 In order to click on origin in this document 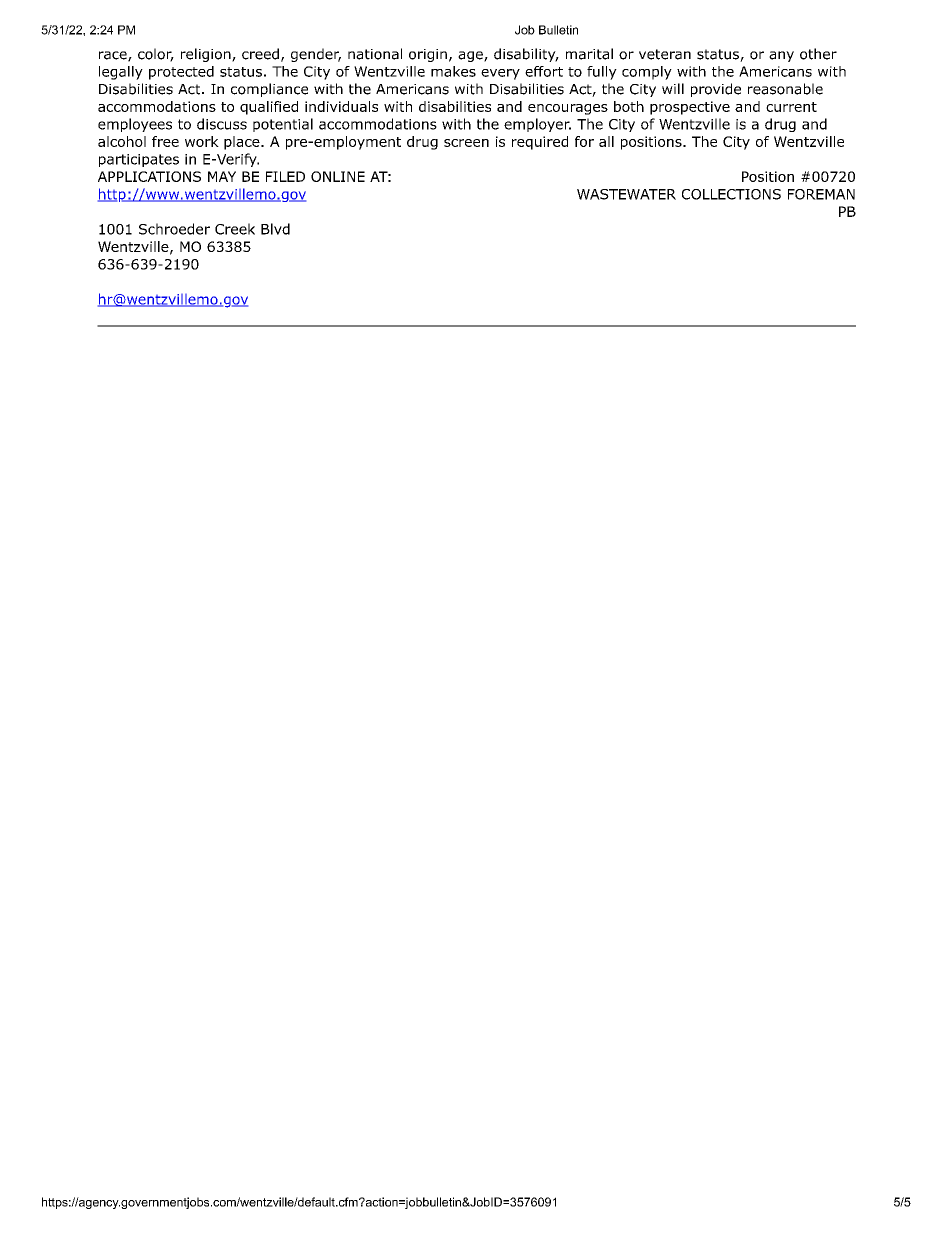, I will do `click(428, 55)`.
